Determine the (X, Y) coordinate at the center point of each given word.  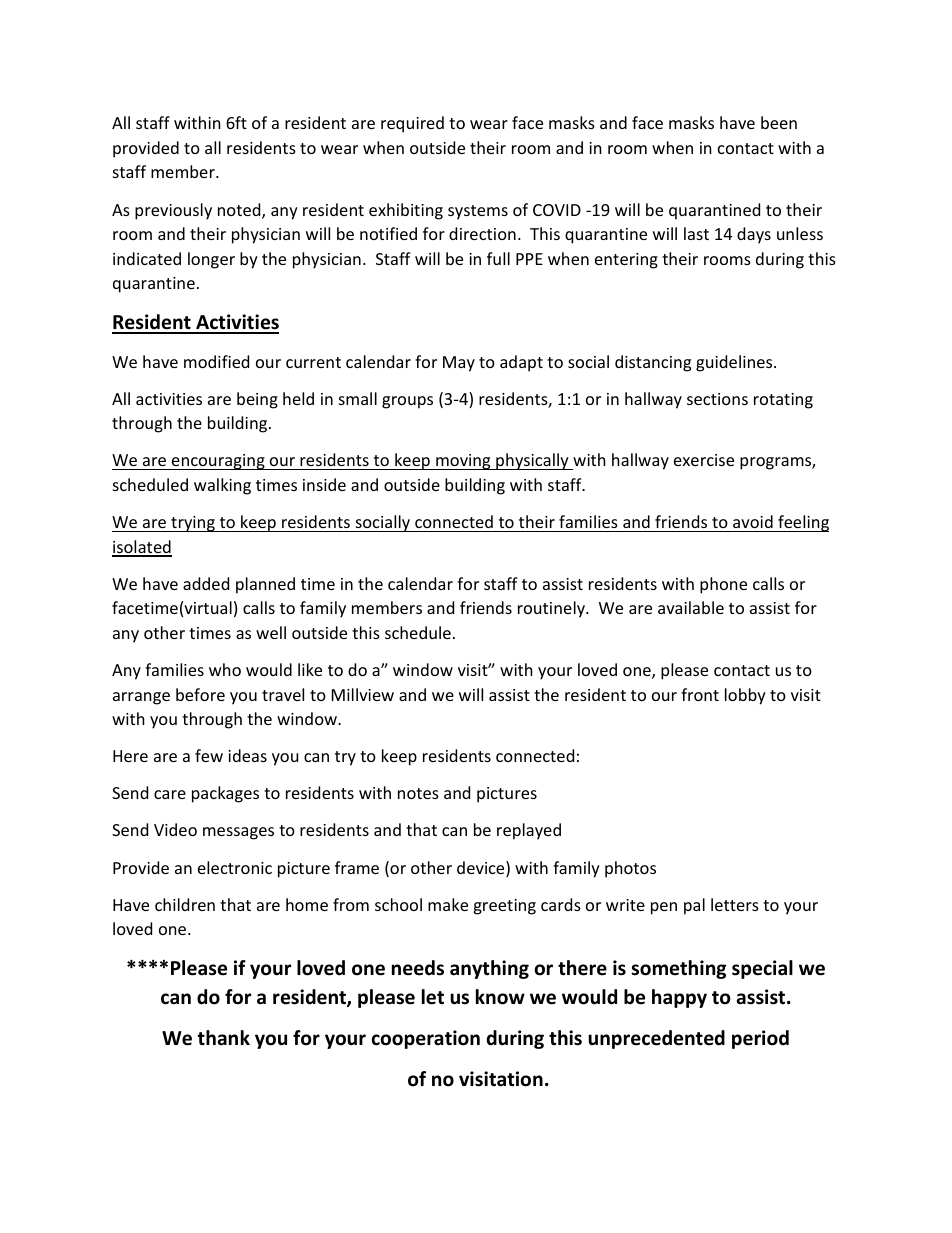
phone (723, 585)
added (206, 583)
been (779, 122)
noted (240, 211)
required (412, 124)
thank (223, 1038)
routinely (552, 609)
